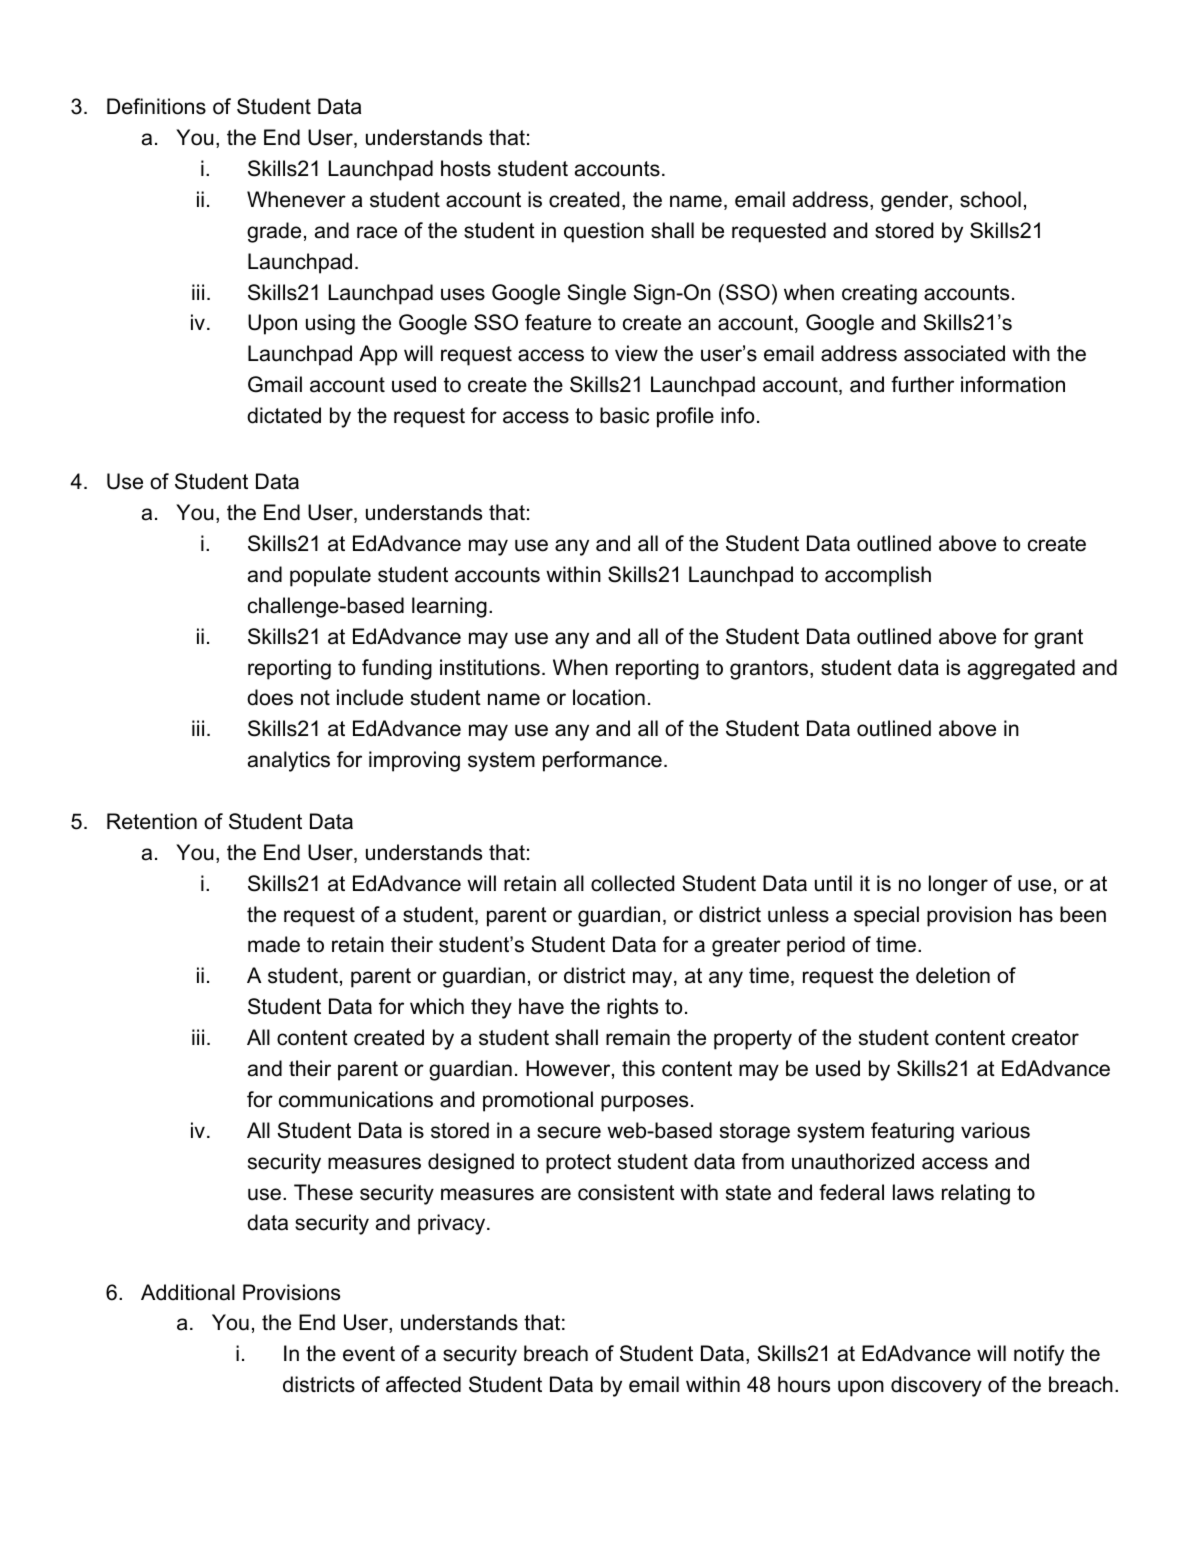  I want to click on analytics, so click(289, 761).
